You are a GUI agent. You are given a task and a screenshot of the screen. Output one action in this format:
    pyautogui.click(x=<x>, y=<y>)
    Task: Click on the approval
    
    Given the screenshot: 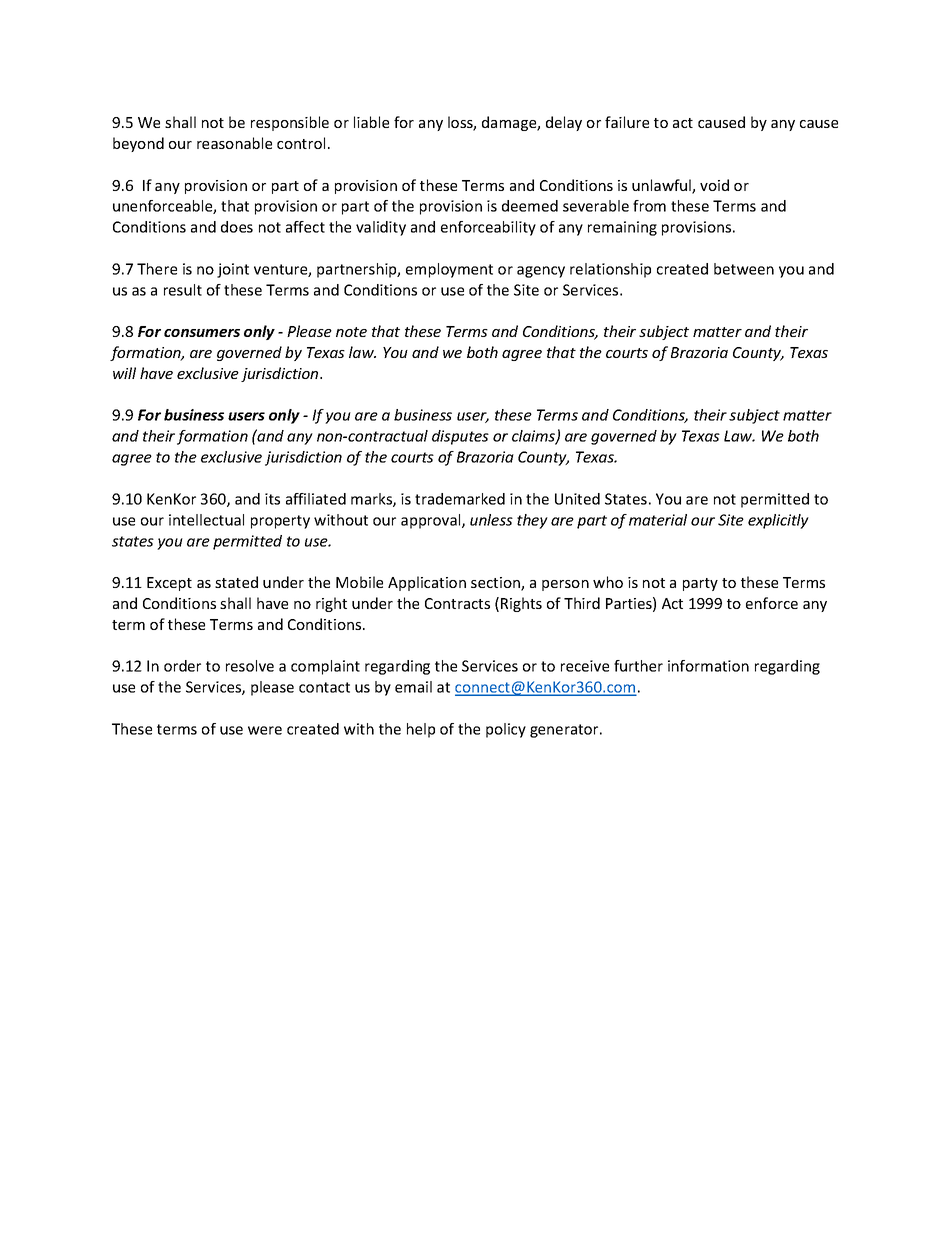 What is the action you would take?
    pyautogui.click(x=432, y=521)
